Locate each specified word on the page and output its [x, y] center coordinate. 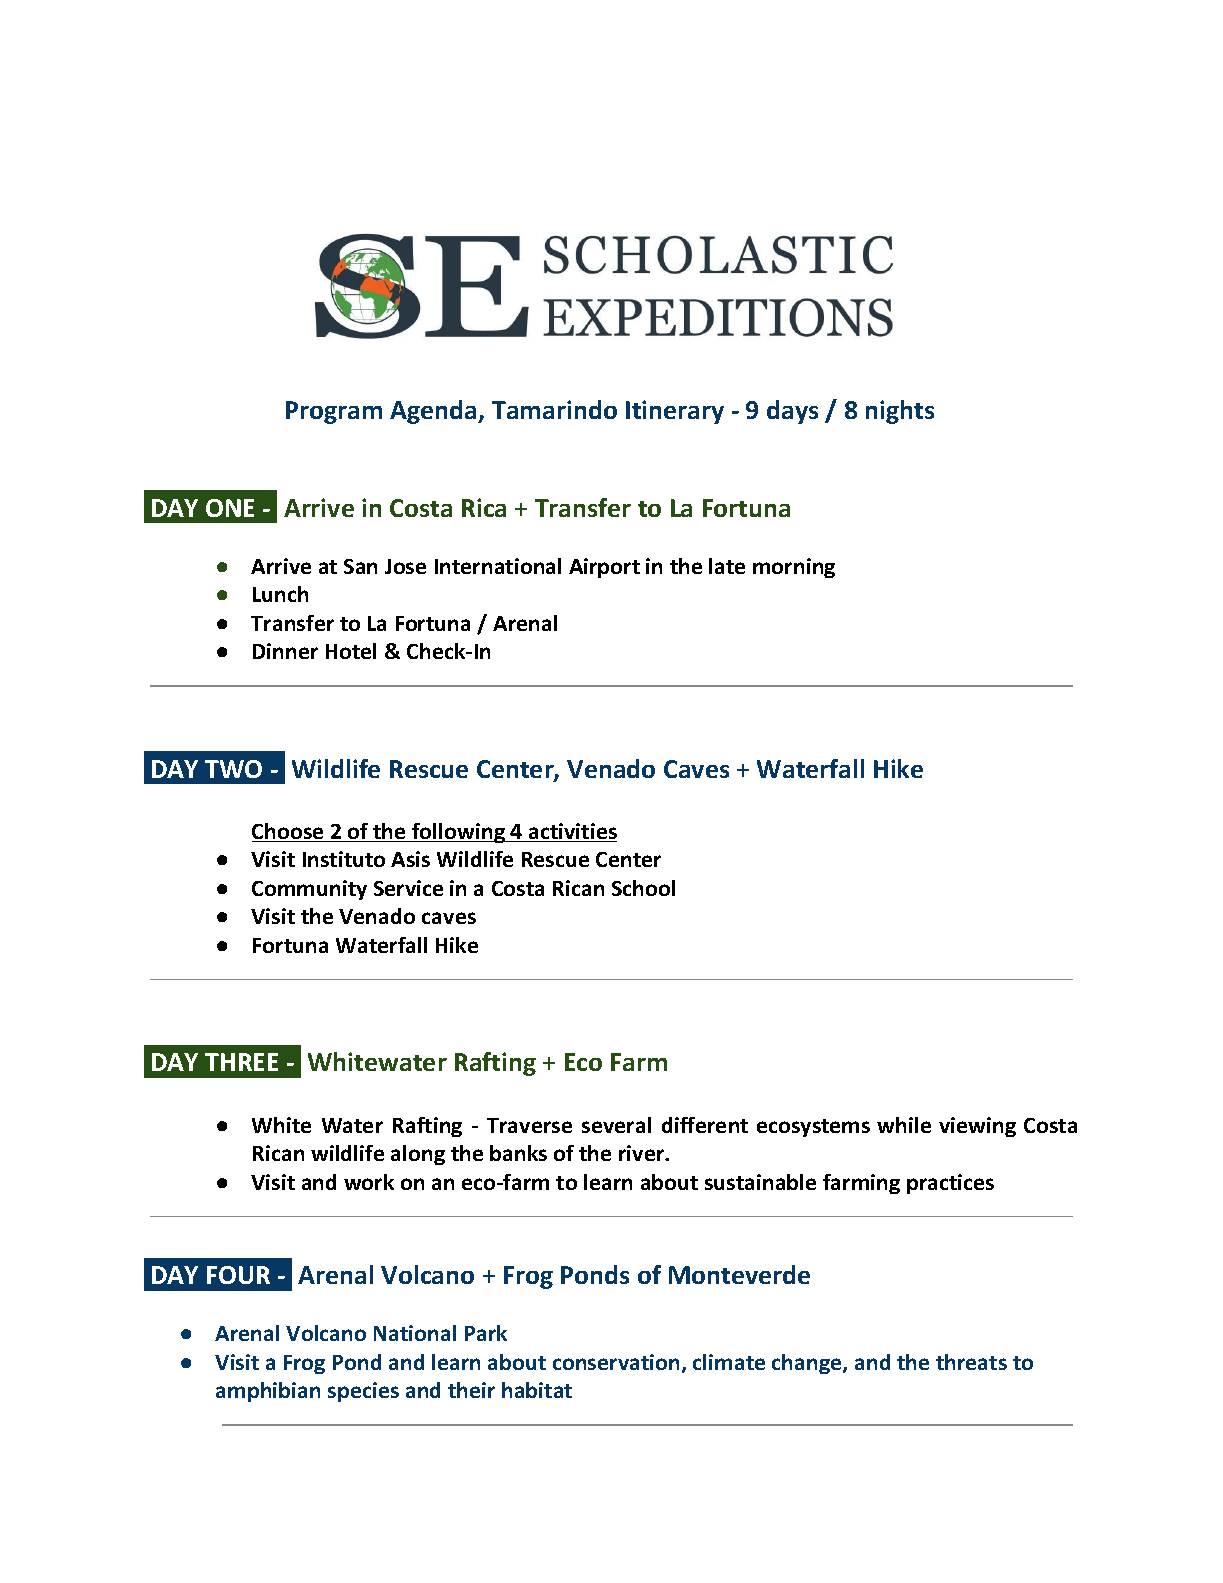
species [363, 1392]
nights [900, 412]
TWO [233, 769]
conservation [616, 1362]
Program [334, 412]
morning [794, 568]
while [904, 1125]
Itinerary [675, 412]
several [616, 1125]
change [808, 1364]
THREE [241, 1062]
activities [572, 832]
